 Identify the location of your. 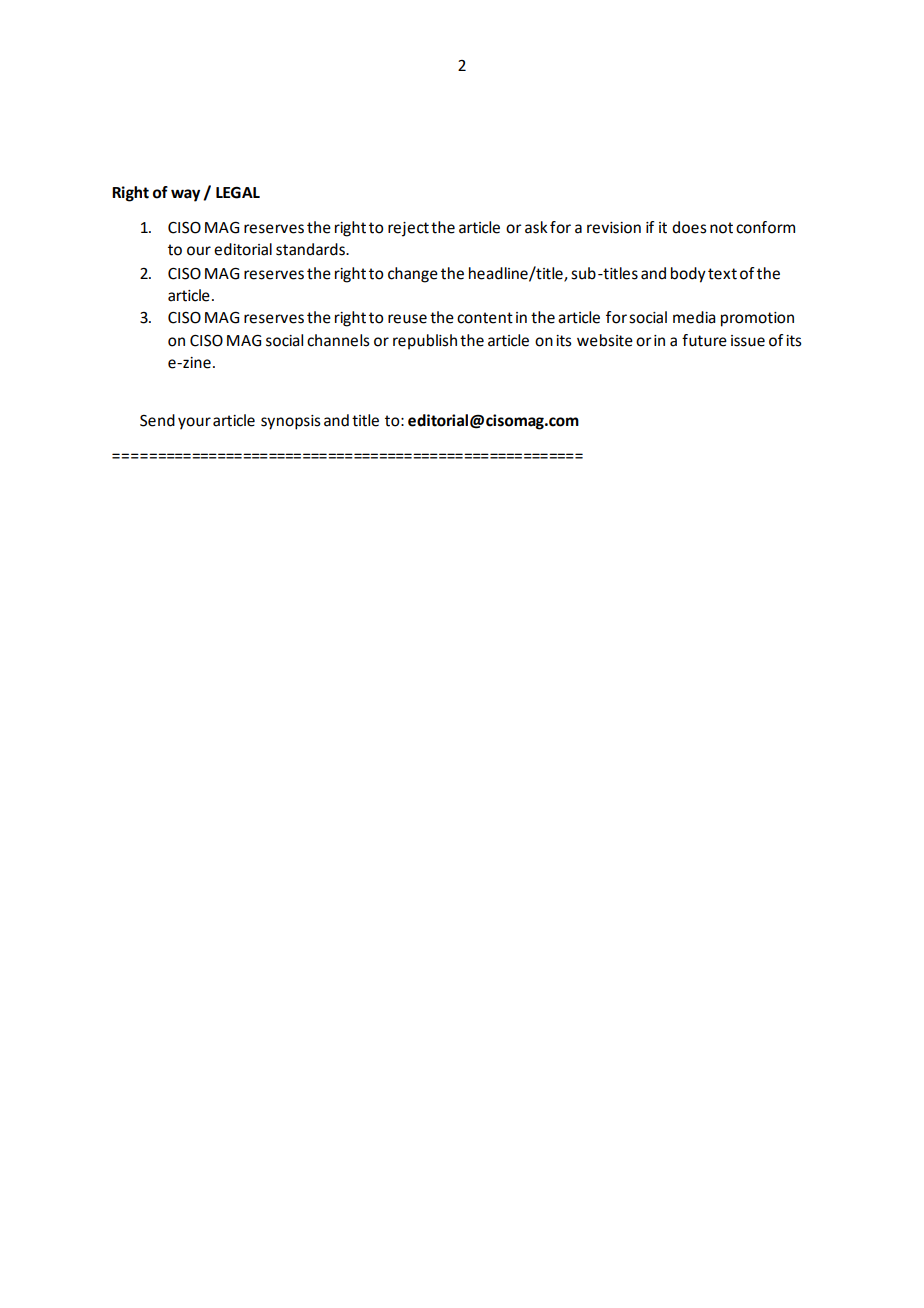
(194, 423).
